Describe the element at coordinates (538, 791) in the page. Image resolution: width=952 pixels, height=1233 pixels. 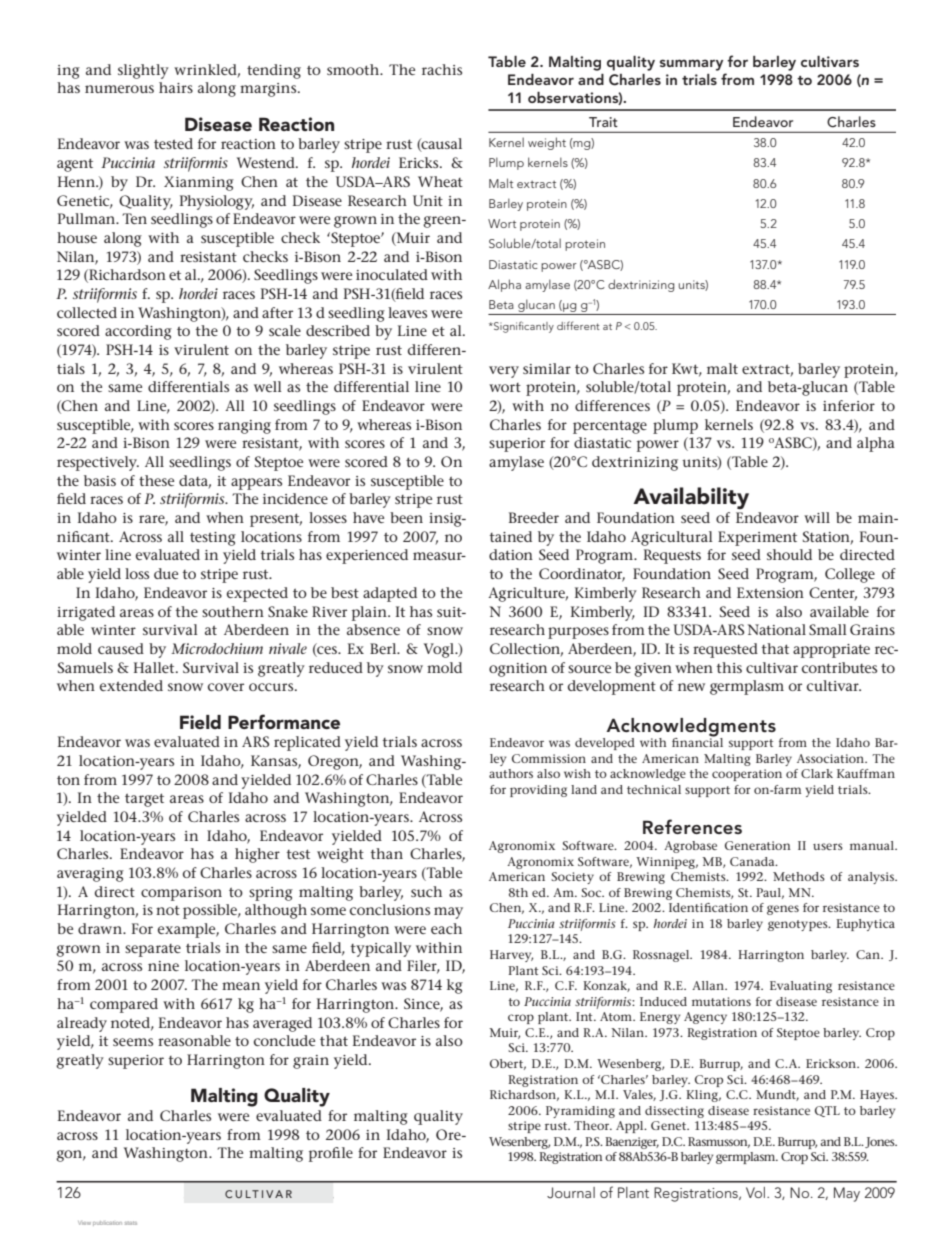
I see `providing` at that location.
